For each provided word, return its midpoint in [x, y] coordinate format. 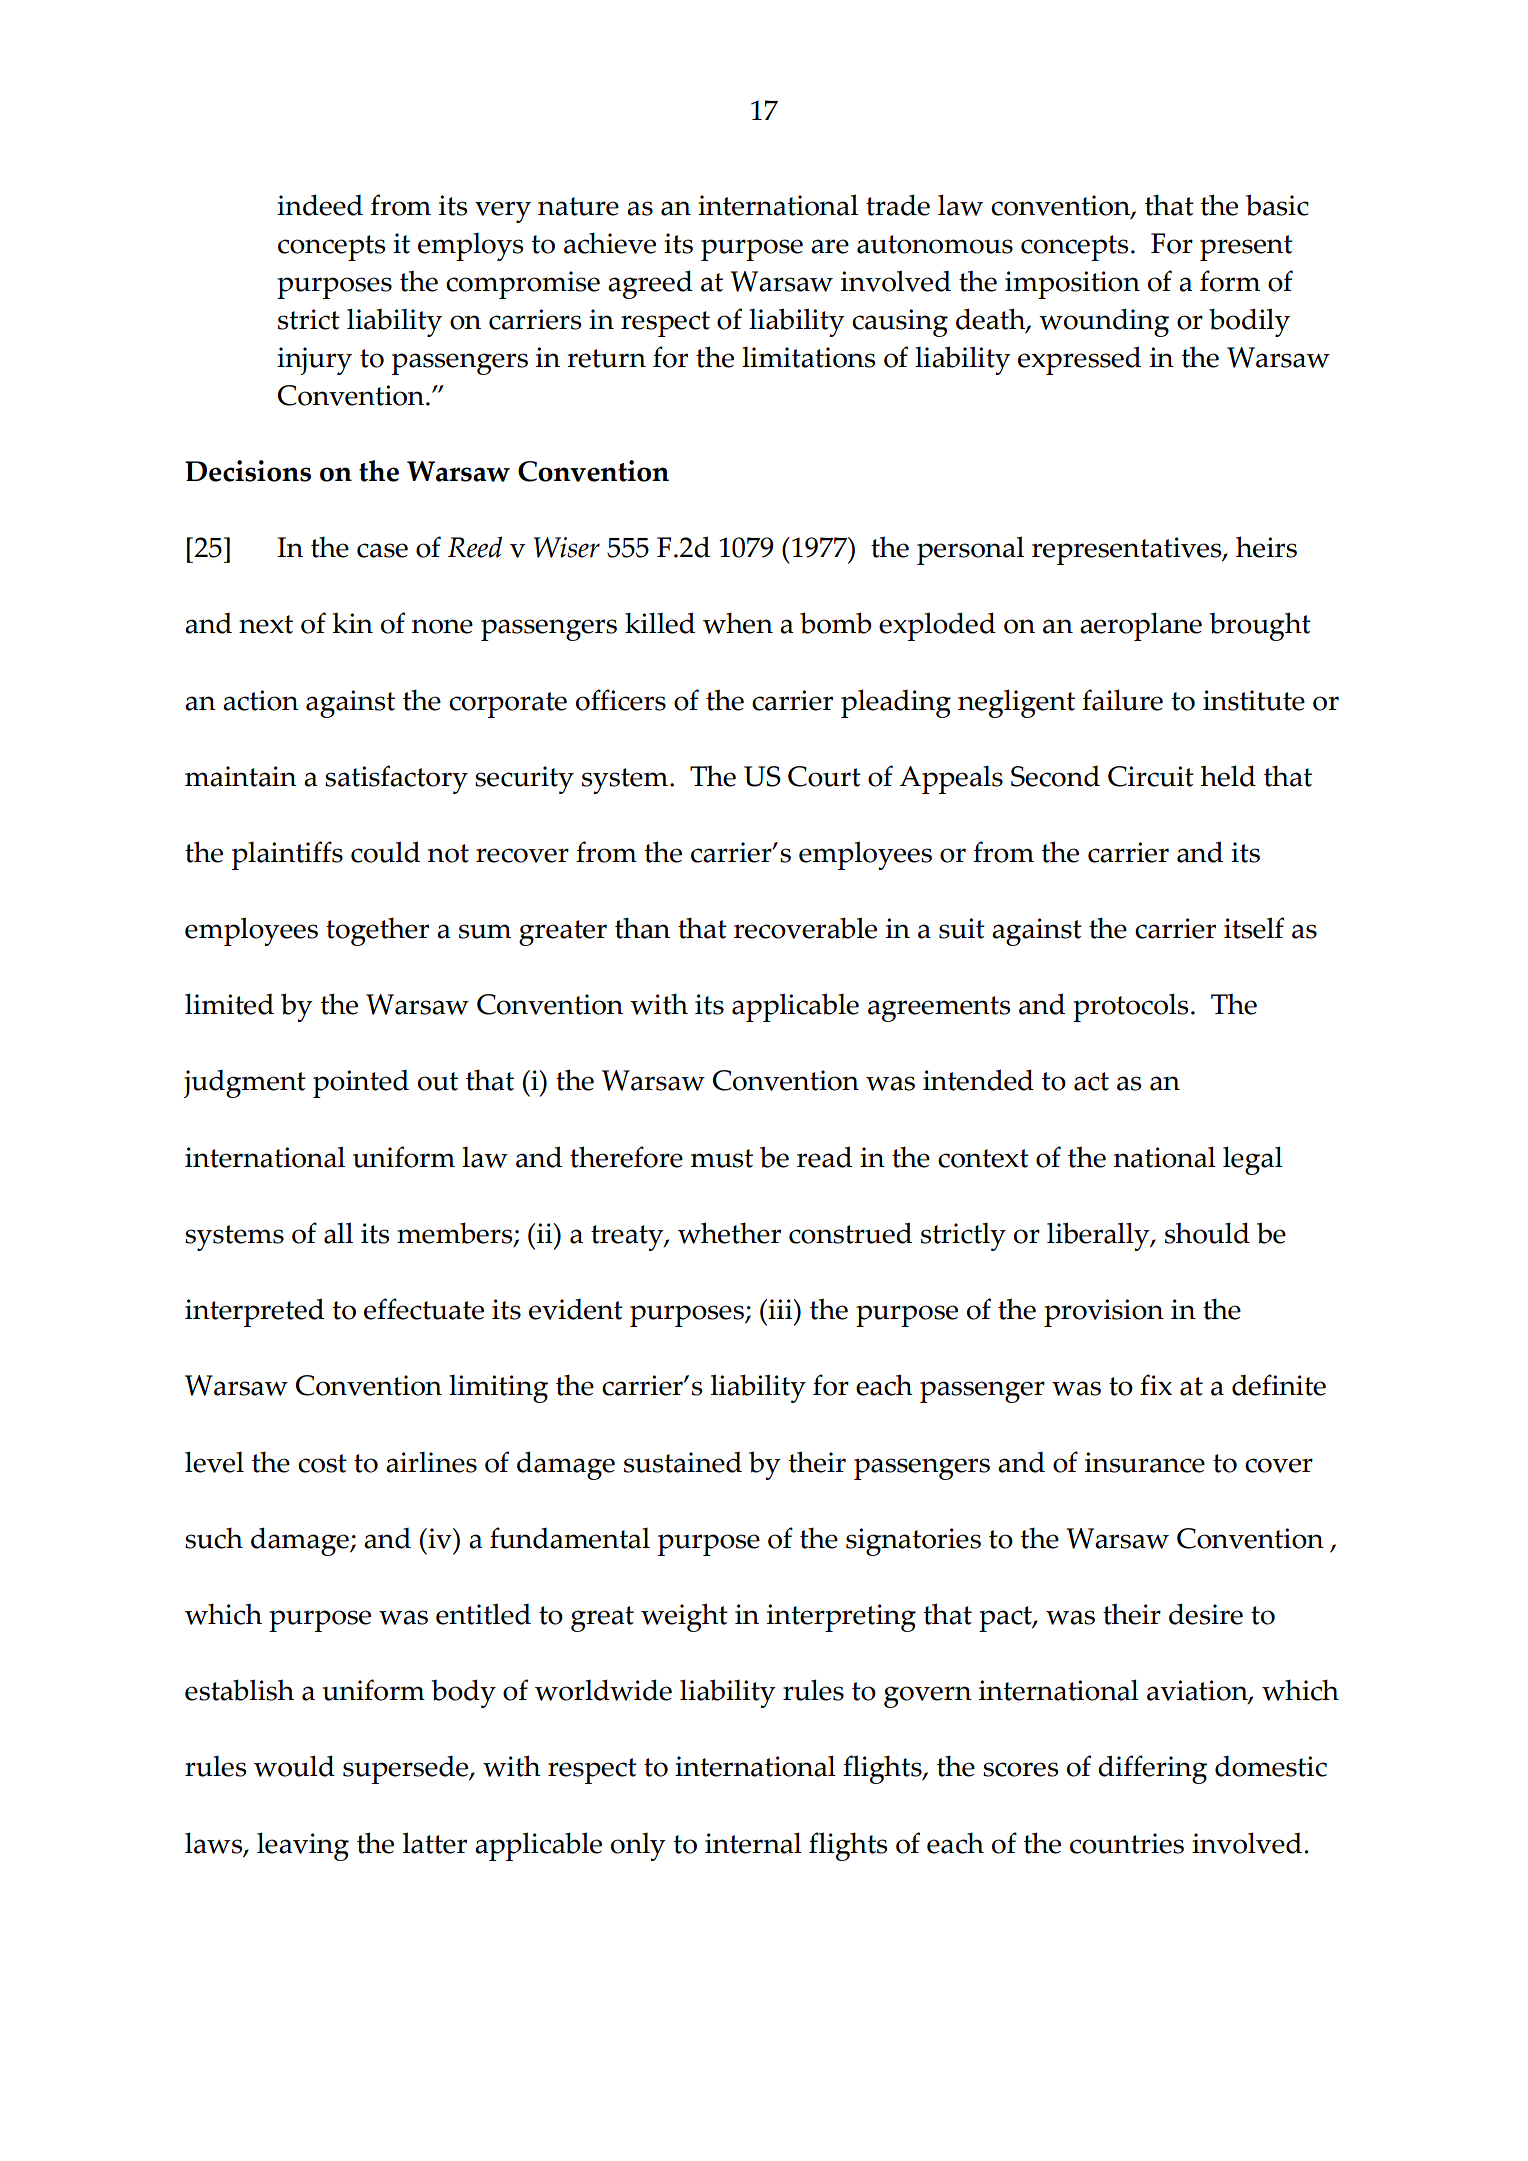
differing [1152, 1769]
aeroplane [1141, 626]
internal [753, 1843]
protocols [1130, 1007]
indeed [320, 205]
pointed [361, 1084]
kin [353, 623]
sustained [683, 1462]
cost [322, 1463]
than [642, 928]
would [294, 1766]
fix [1156, 1384]
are [830, 246]
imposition [1072, 285]
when [738, 623]
